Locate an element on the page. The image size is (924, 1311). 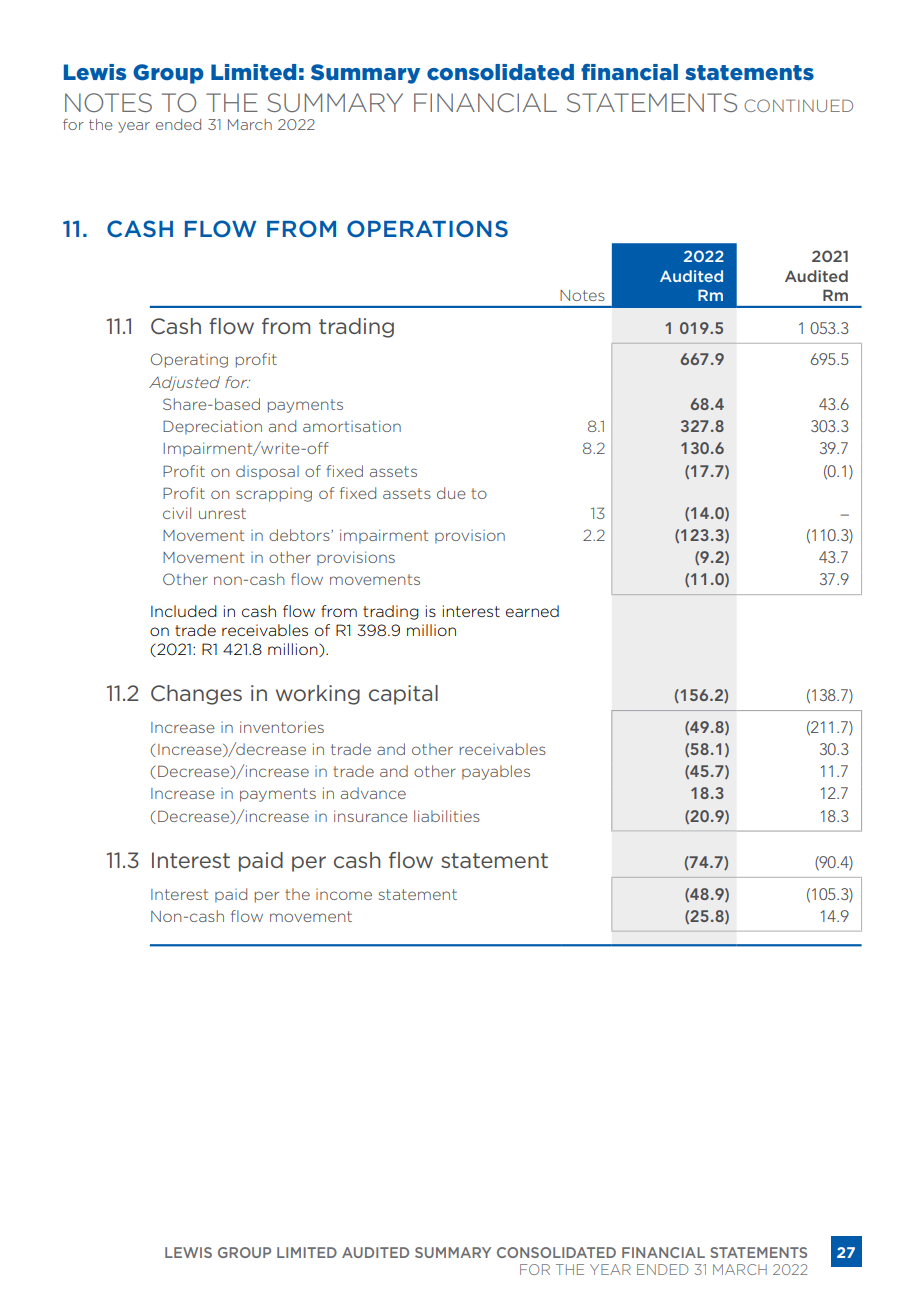
CONTINUED is located at coordinates (798, 105).
